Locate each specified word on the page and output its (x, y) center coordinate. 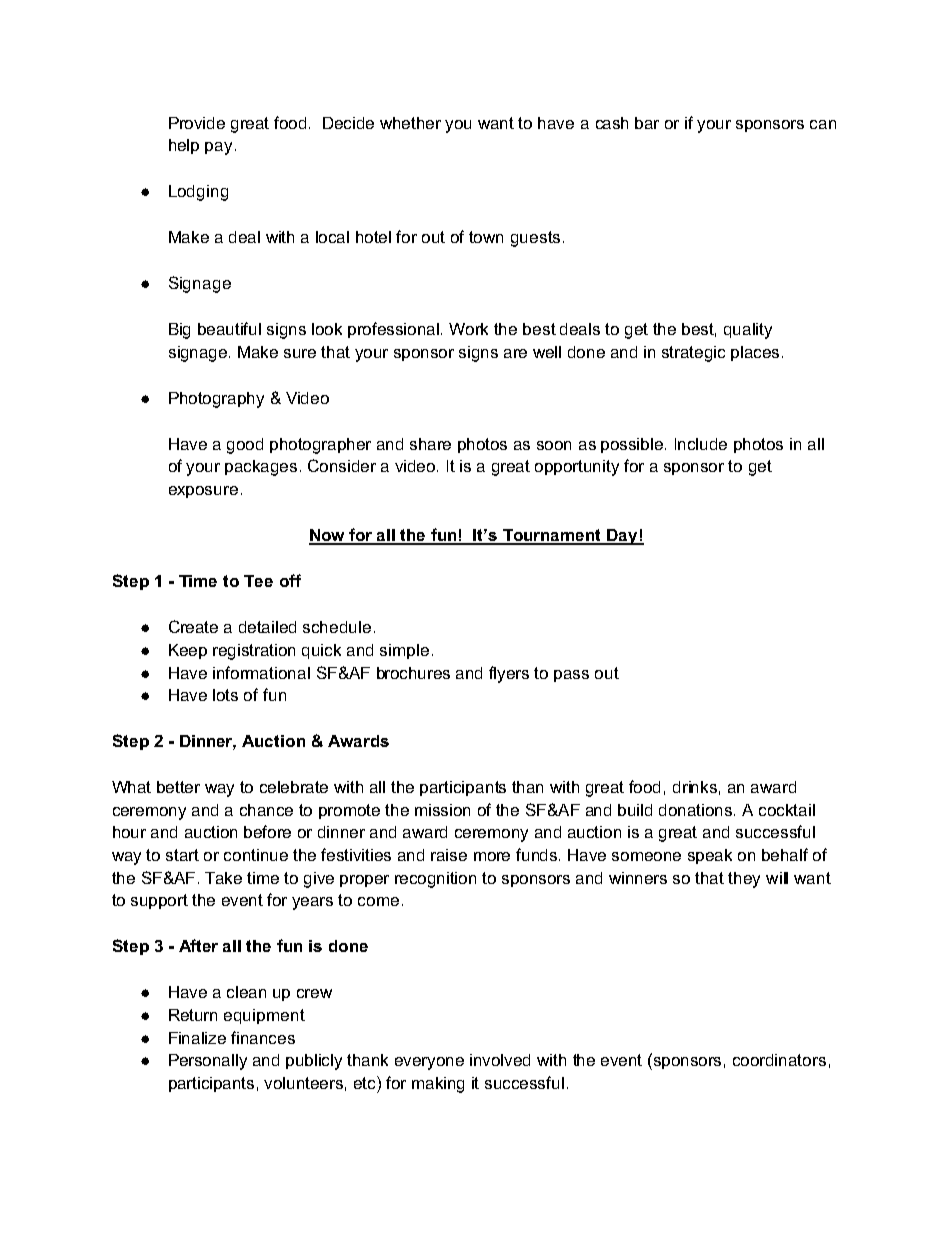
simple (404, 651)
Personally (208, 1062)
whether (410, 123)
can (823, 124)
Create (193, 626)
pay (218, 148)
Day (622, 537)
